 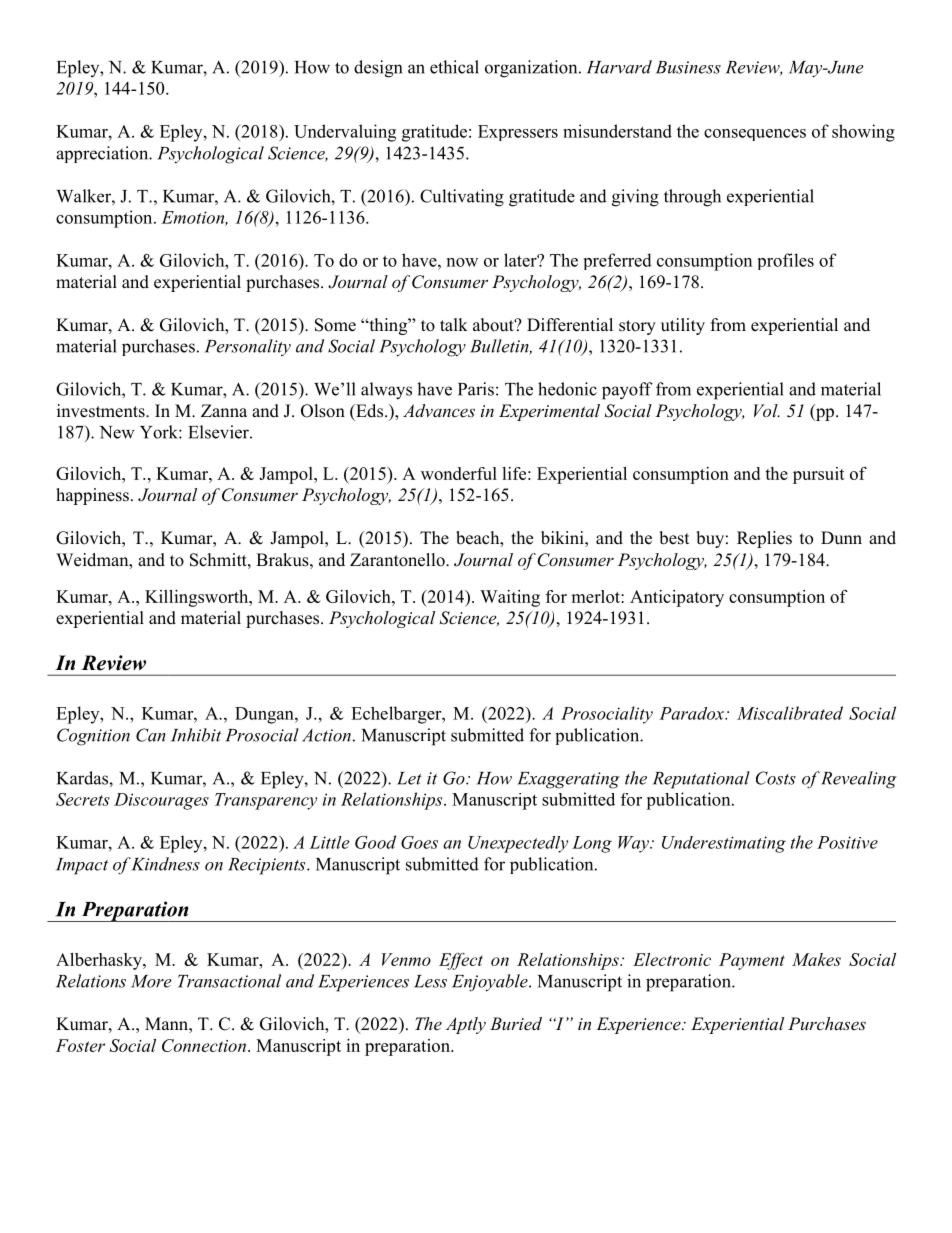 What do you see at coordinates (92, 496) in the screenshot?
I see `happiness` at bounding box center [92, 496].
